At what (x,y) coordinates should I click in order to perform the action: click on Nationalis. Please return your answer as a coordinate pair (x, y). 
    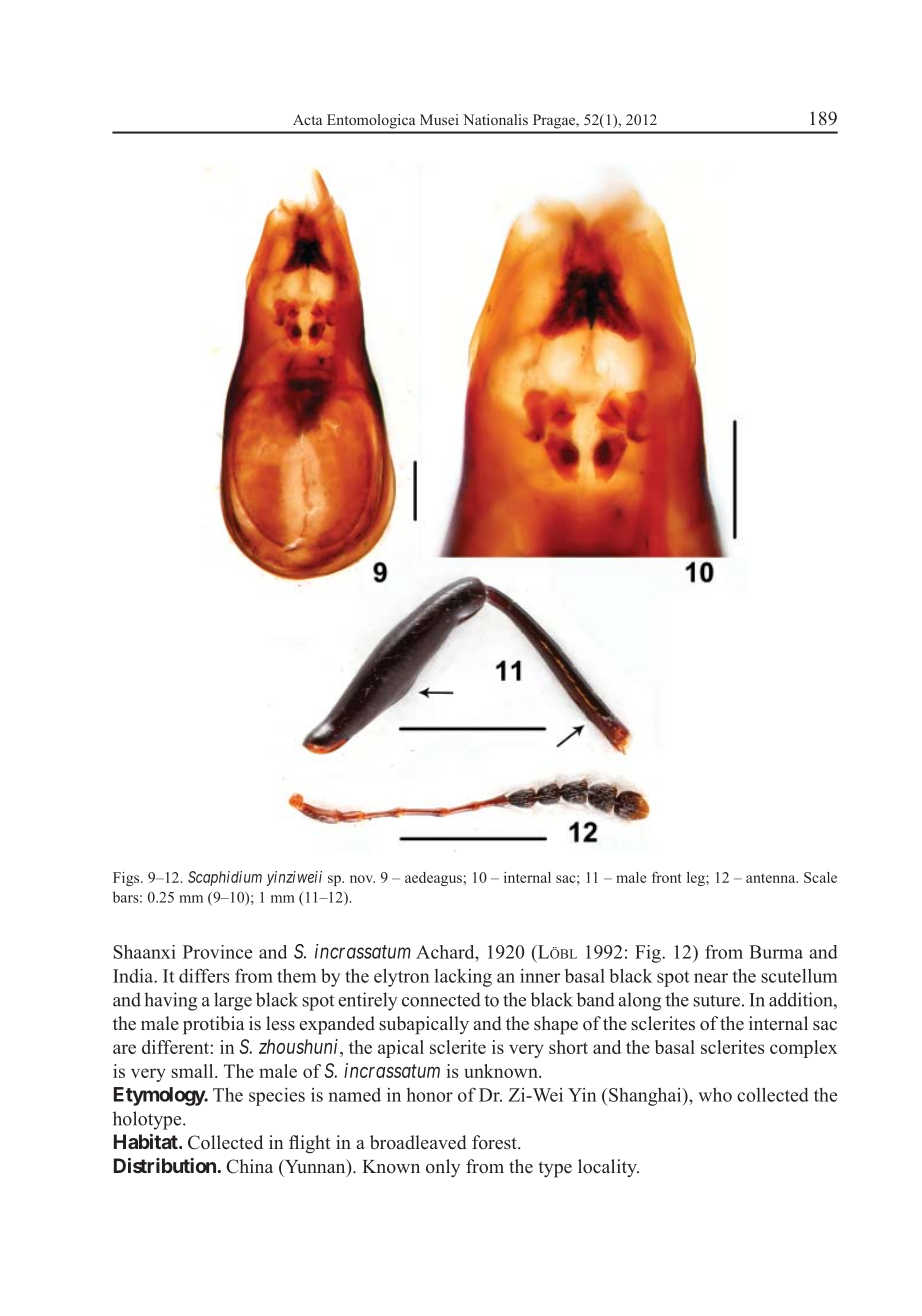
    Looking at the image, I should click on (495, 119).
